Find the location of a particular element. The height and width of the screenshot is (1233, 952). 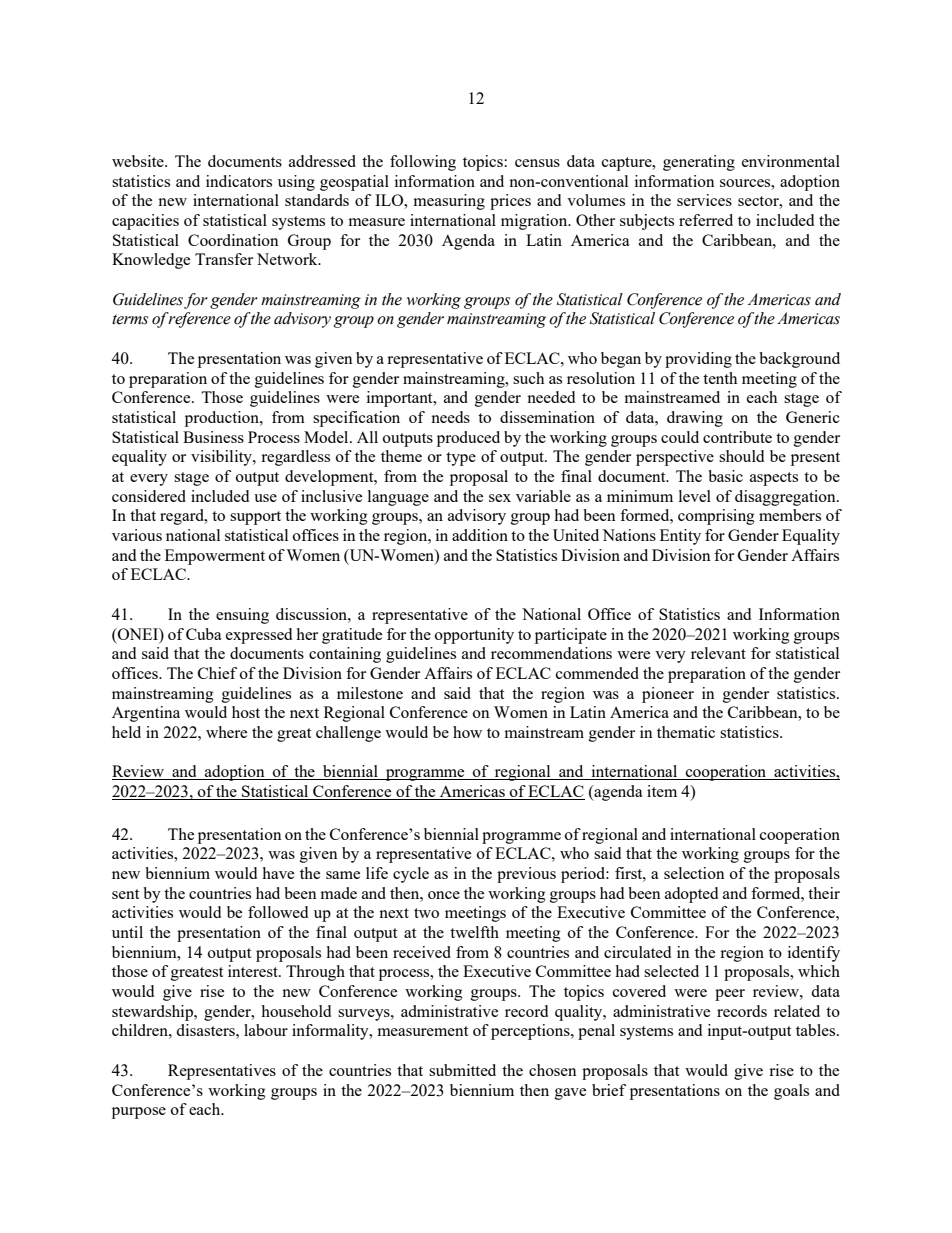

selection is located at coordinates (694, 873).
